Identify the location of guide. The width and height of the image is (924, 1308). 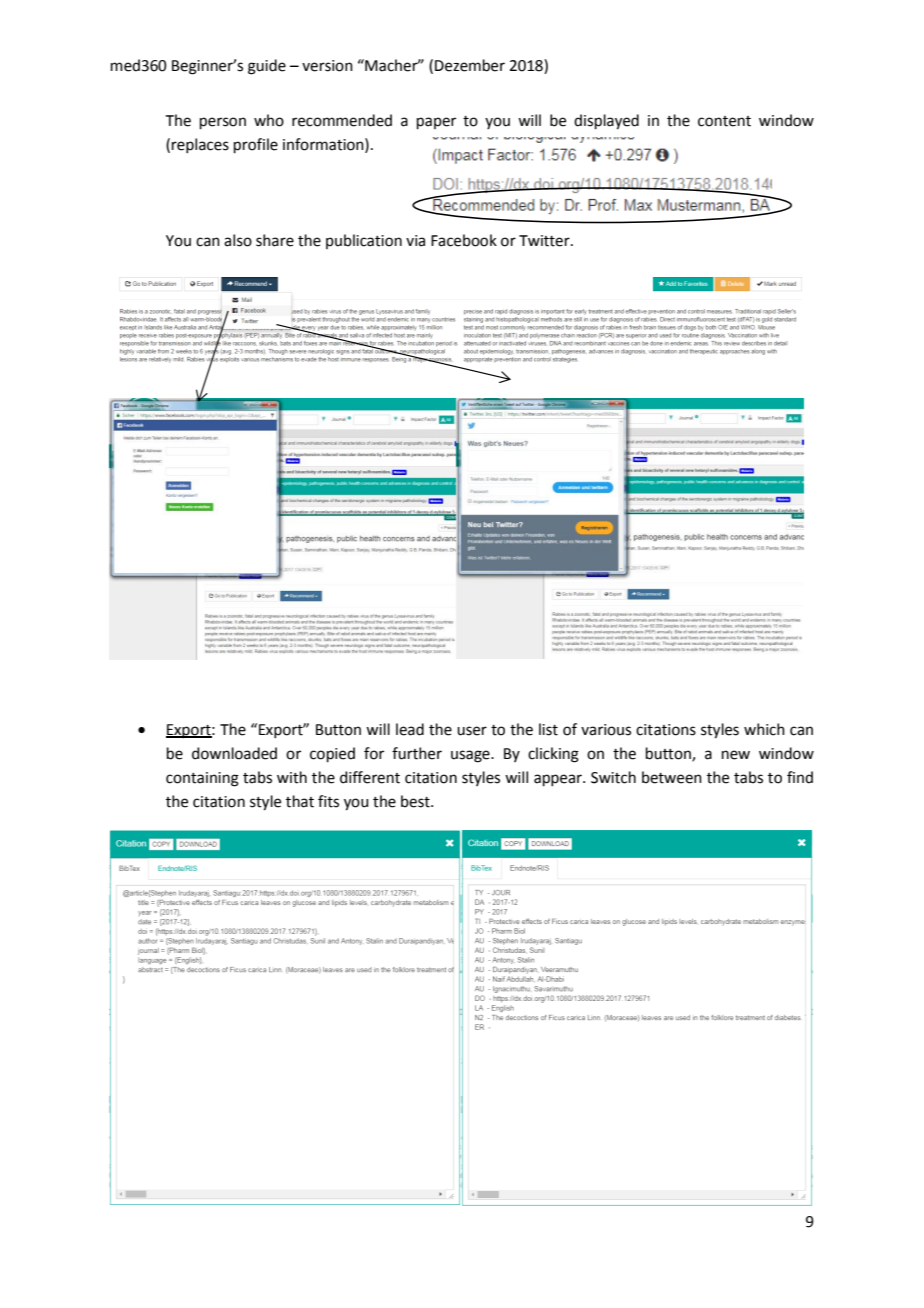
(267, 67).
